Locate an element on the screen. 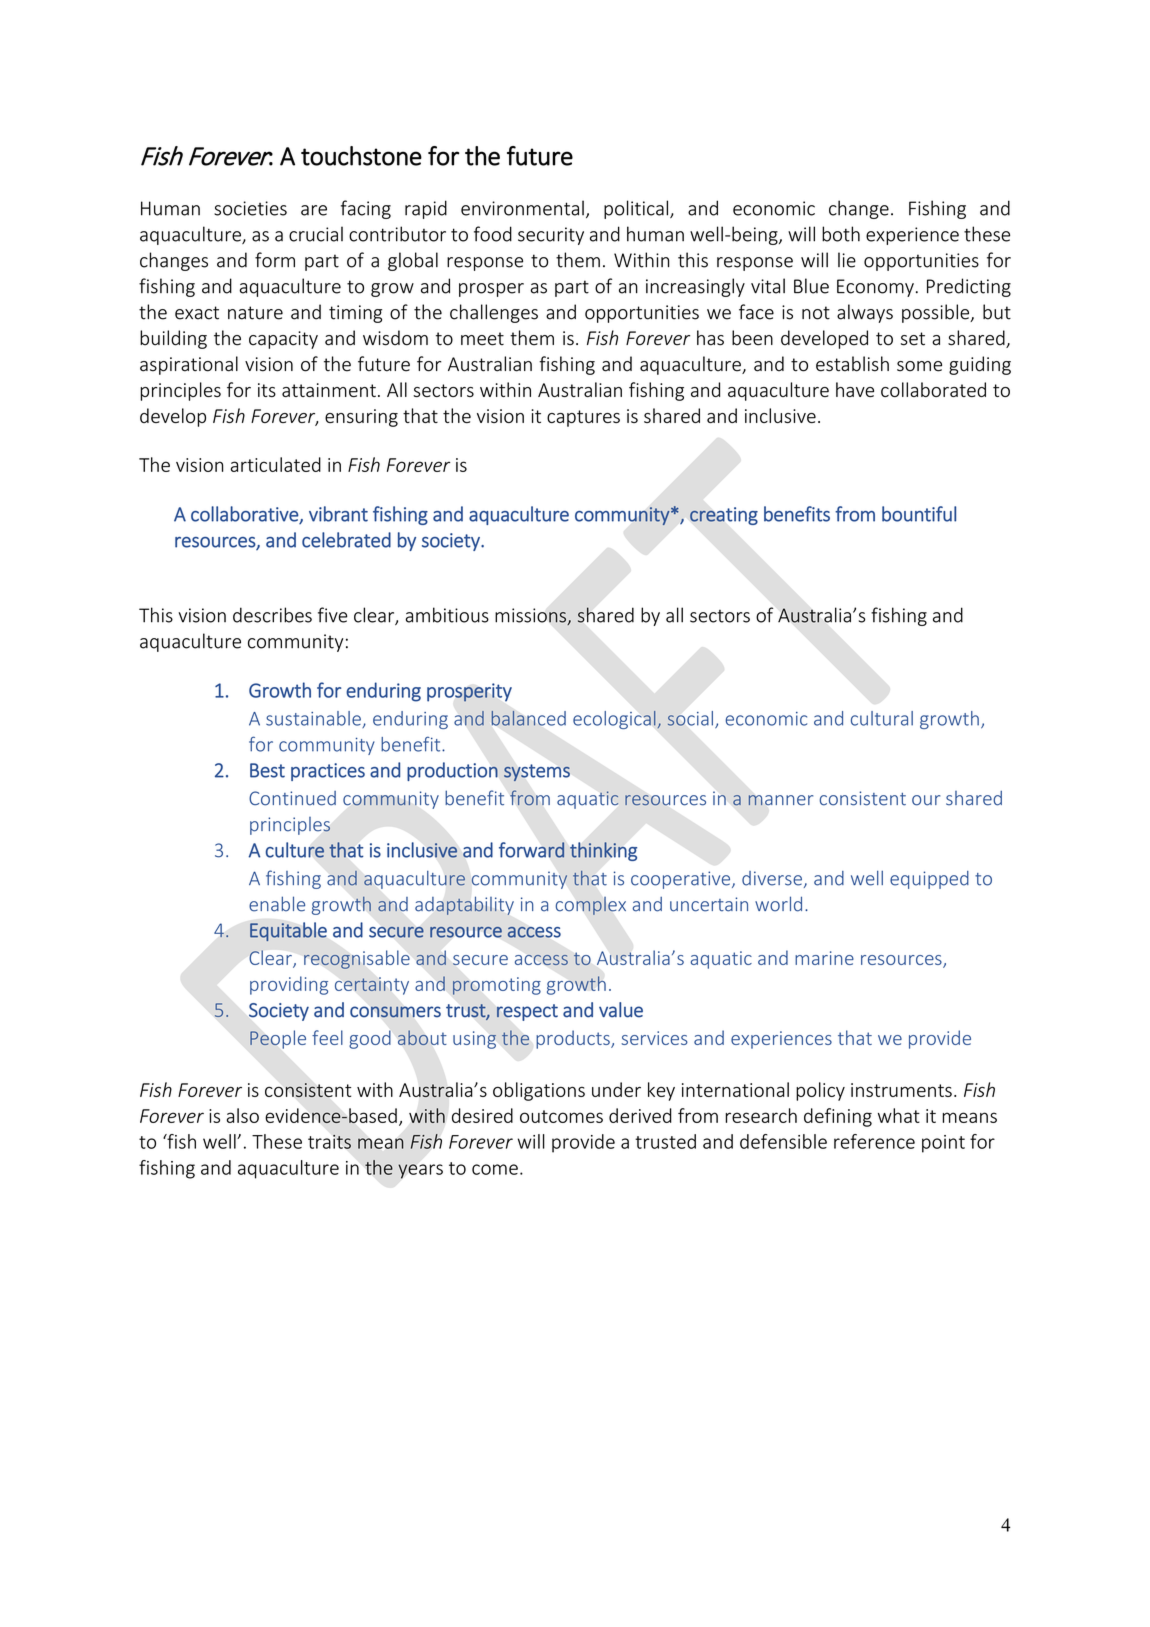 The image size is (1150, 1627). captures is located at coordinates (583, 418).
